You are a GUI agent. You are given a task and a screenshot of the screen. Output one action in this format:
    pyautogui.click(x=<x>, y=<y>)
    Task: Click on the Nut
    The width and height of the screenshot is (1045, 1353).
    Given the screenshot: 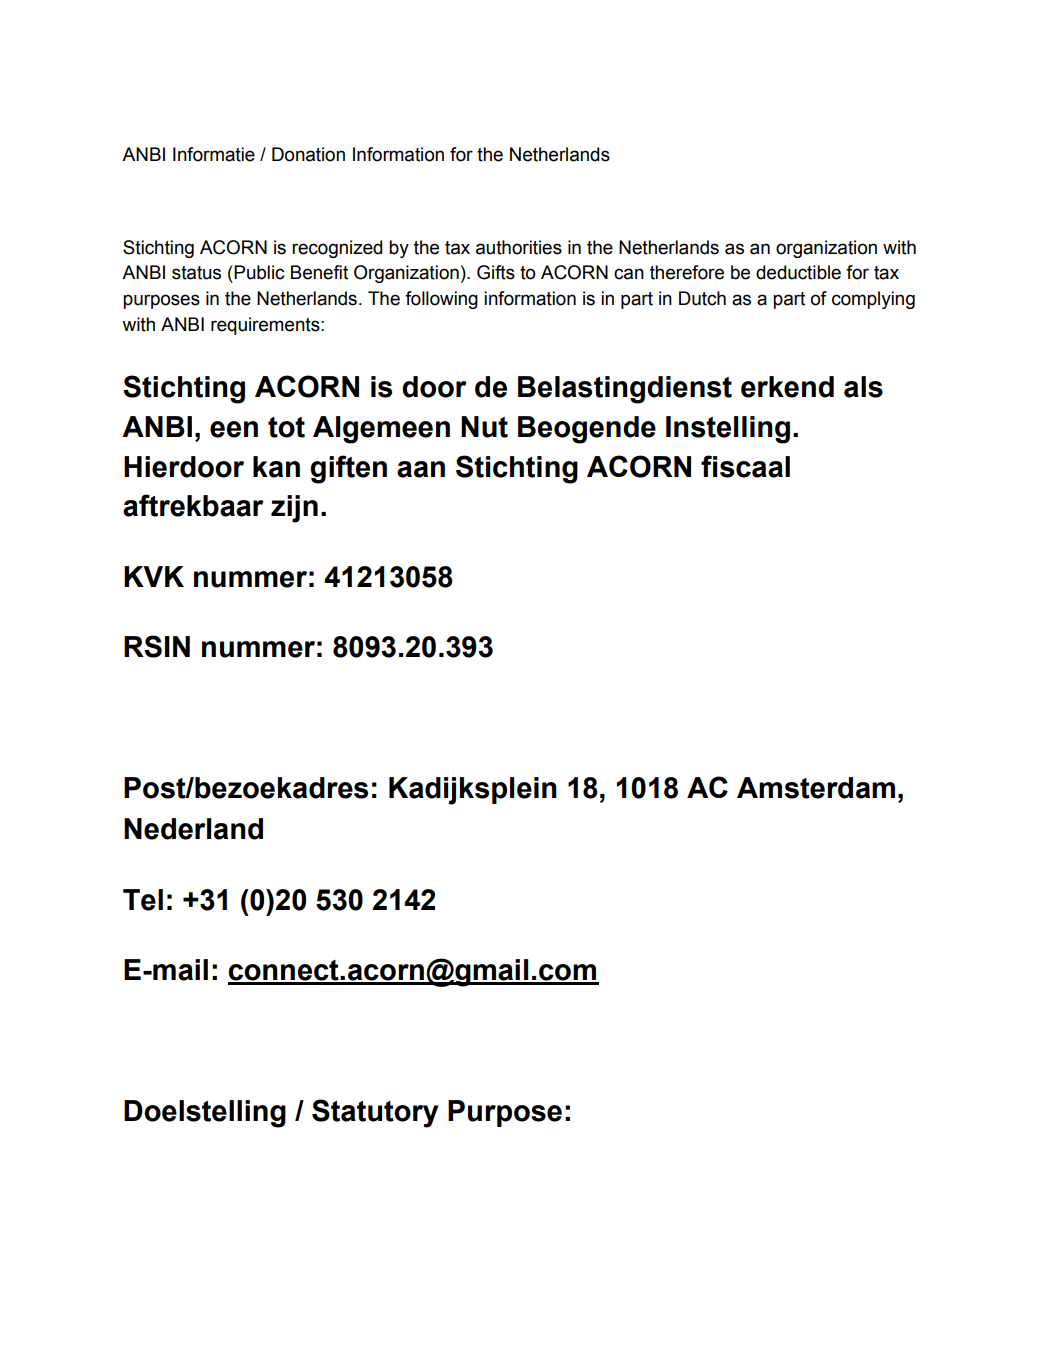 What is the action you would take?
    pyautogui.click(x=484, y=427)
